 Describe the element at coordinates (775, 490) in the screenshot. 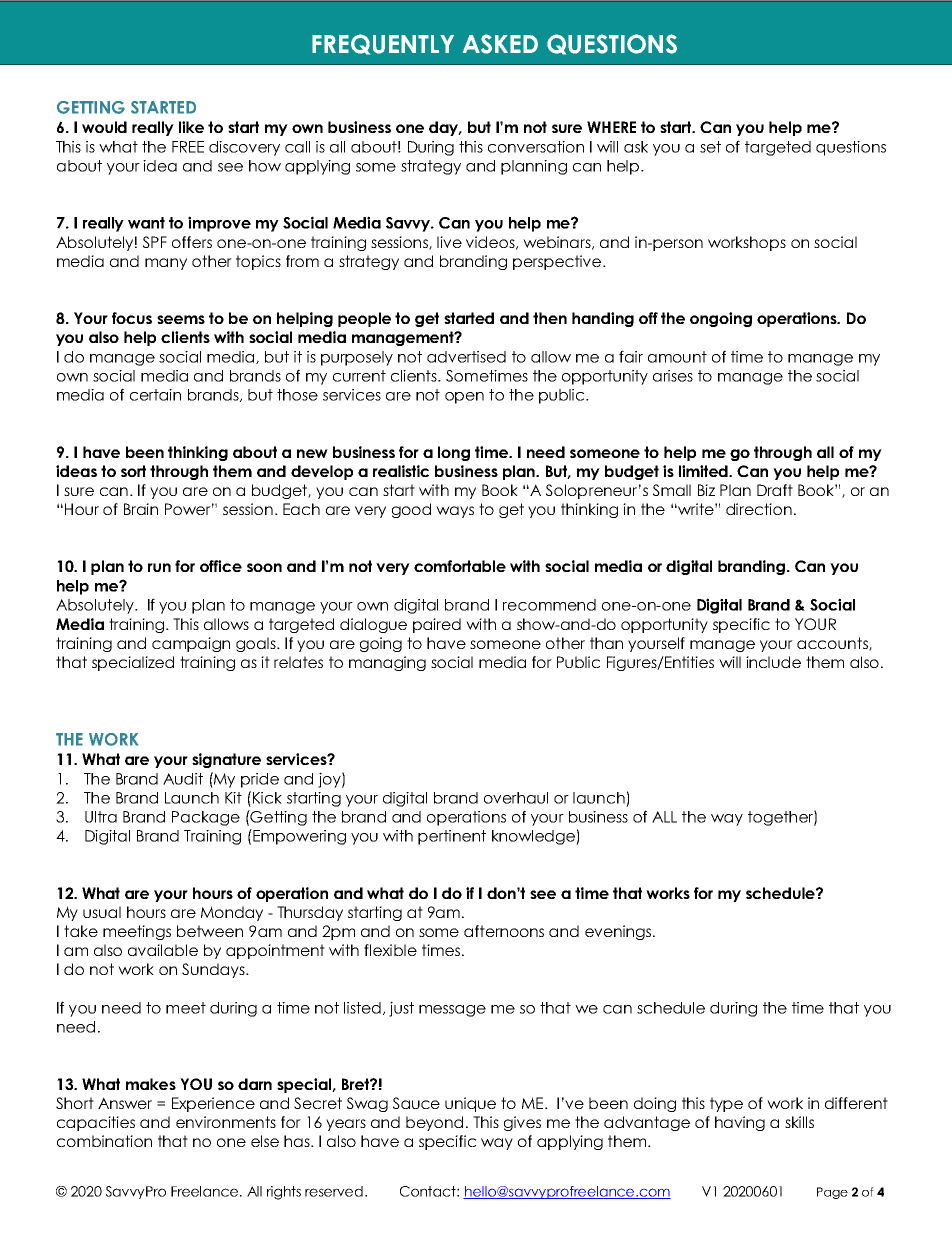

I see `Draft` at that location.
